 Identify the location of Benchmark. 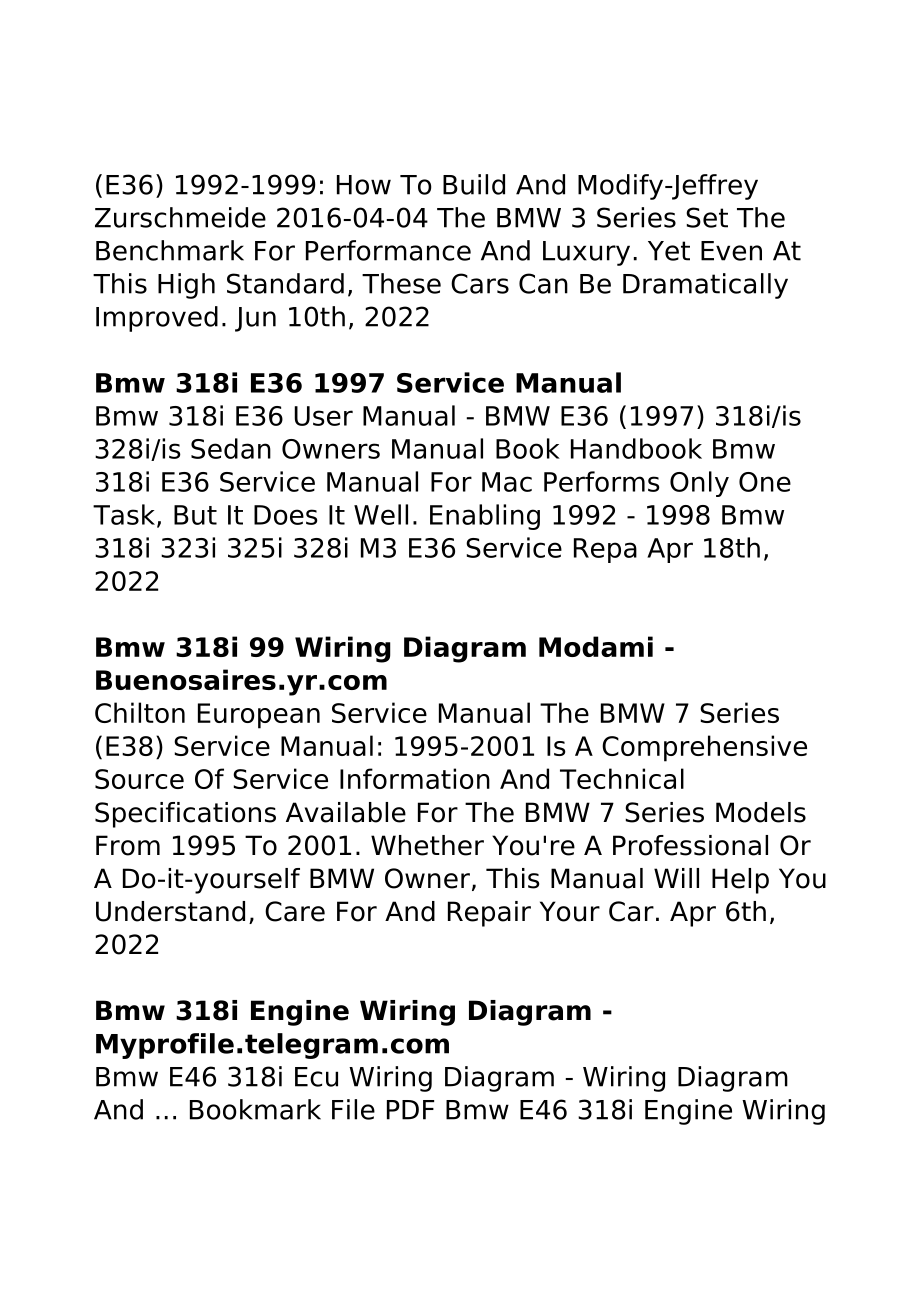
(170, 250).
